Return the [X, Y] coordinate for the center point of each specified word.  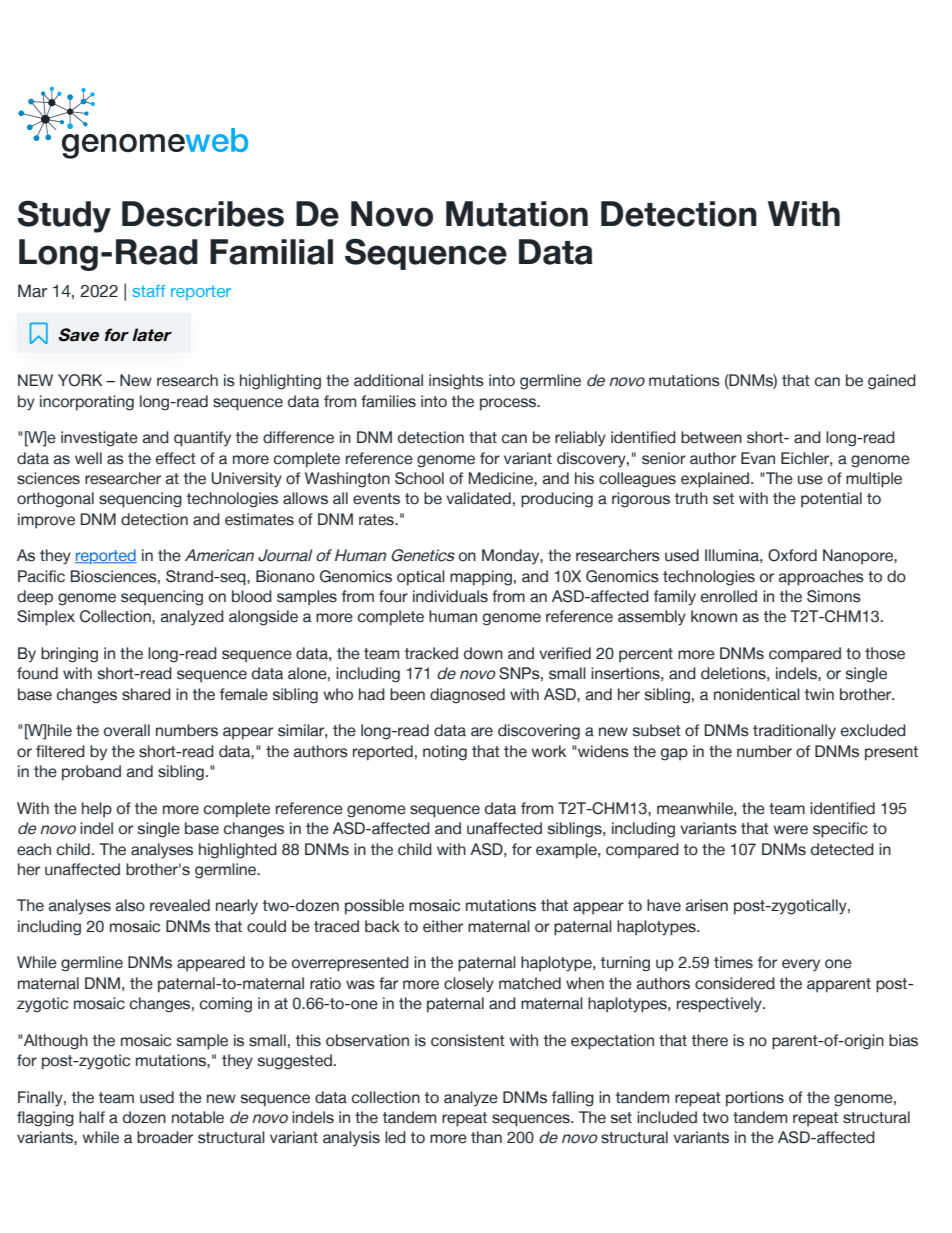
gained [892, 382]
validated [478, 498]
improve [46, 521]
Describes [203, 214]
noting [445, 753]
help [97, 810]
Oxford [792, 555]
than [486, 1137]
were [790, 830]
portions [755, 1099]
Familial [271, 252]
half [92, 1117]
